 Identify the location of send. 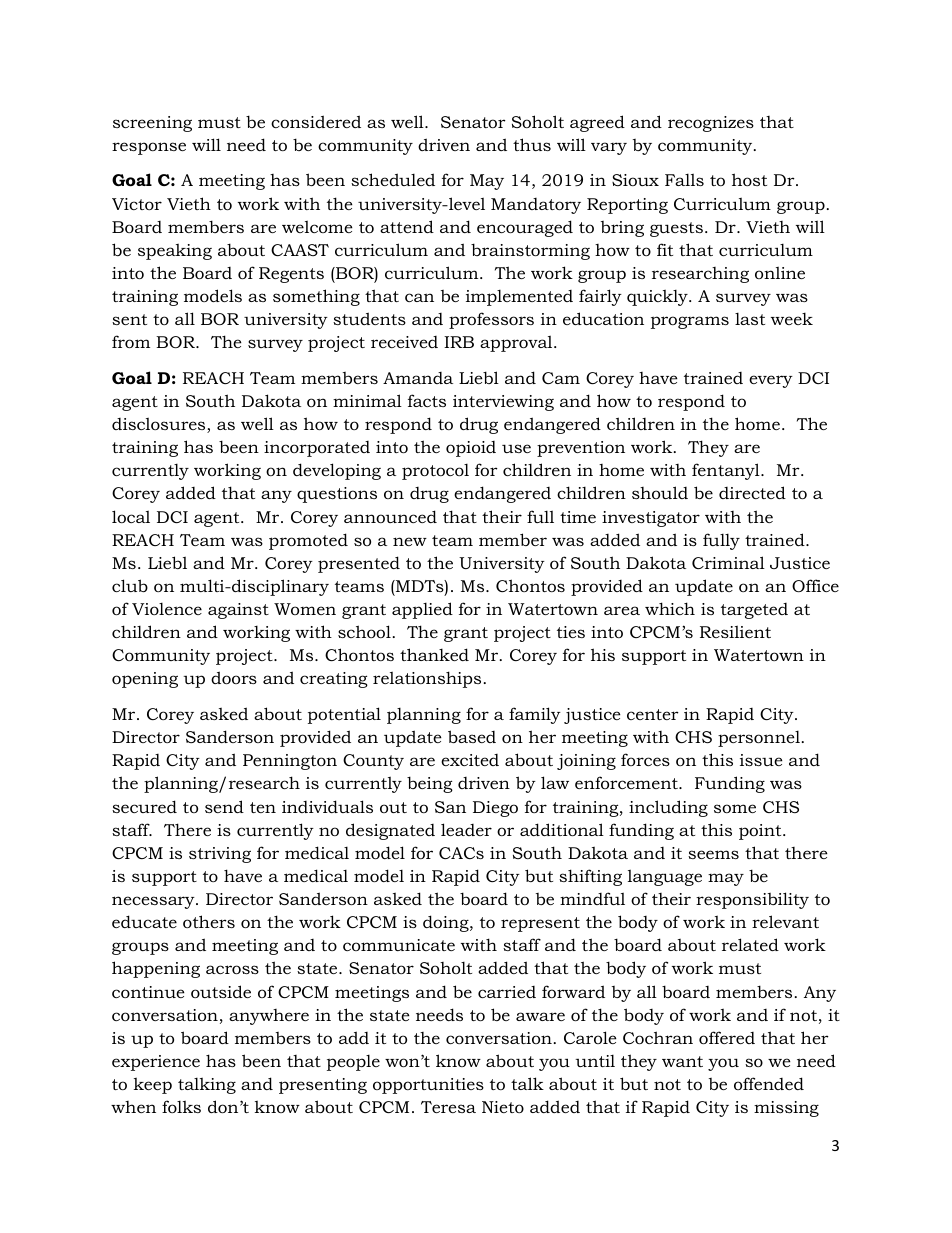
(224, 806).
